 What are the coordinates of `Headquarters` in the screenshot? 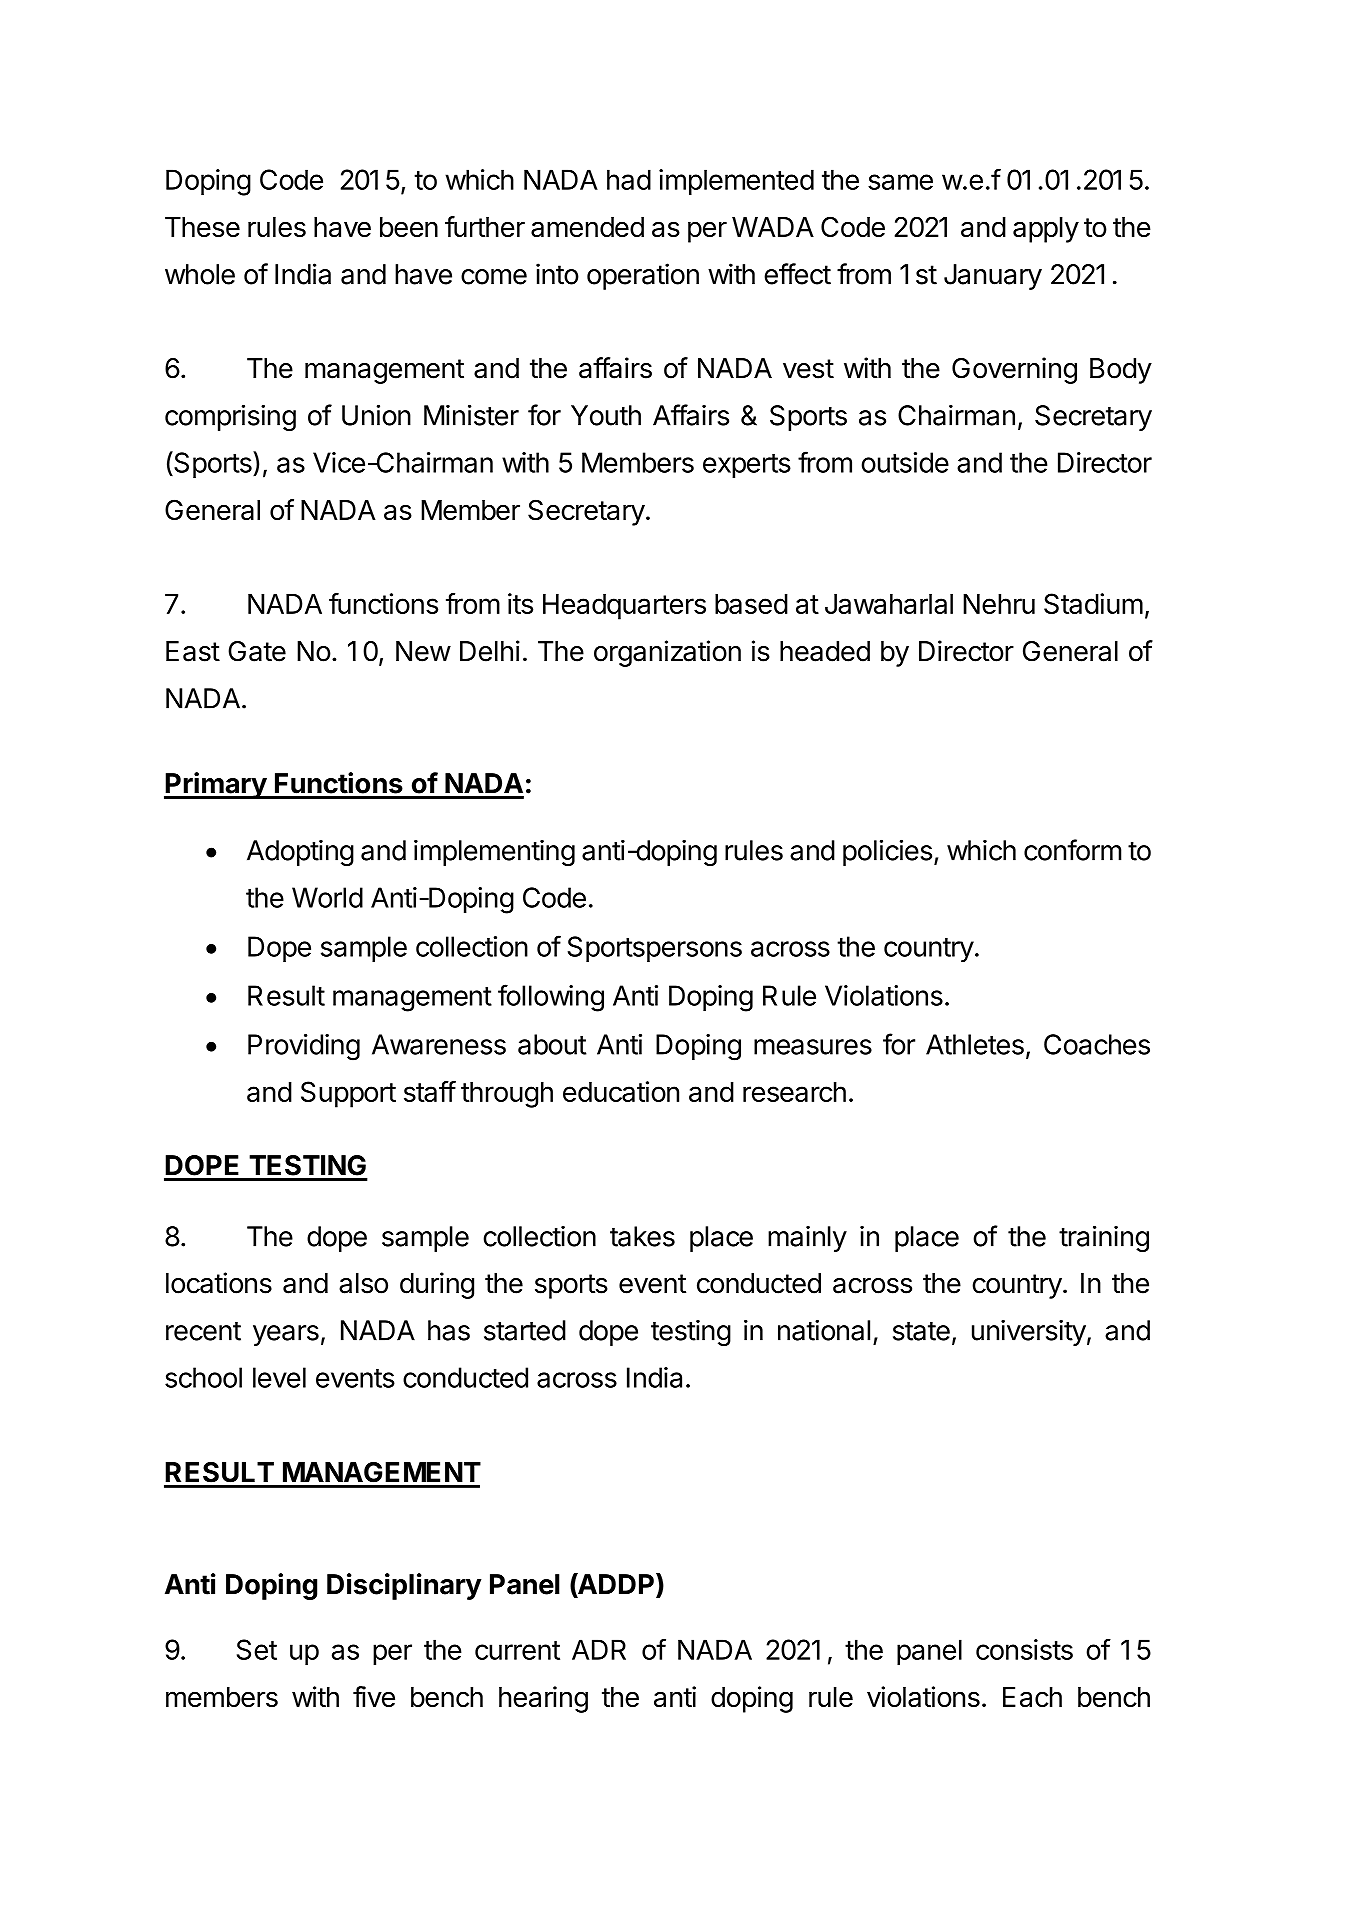 It's located at (624, 607).
